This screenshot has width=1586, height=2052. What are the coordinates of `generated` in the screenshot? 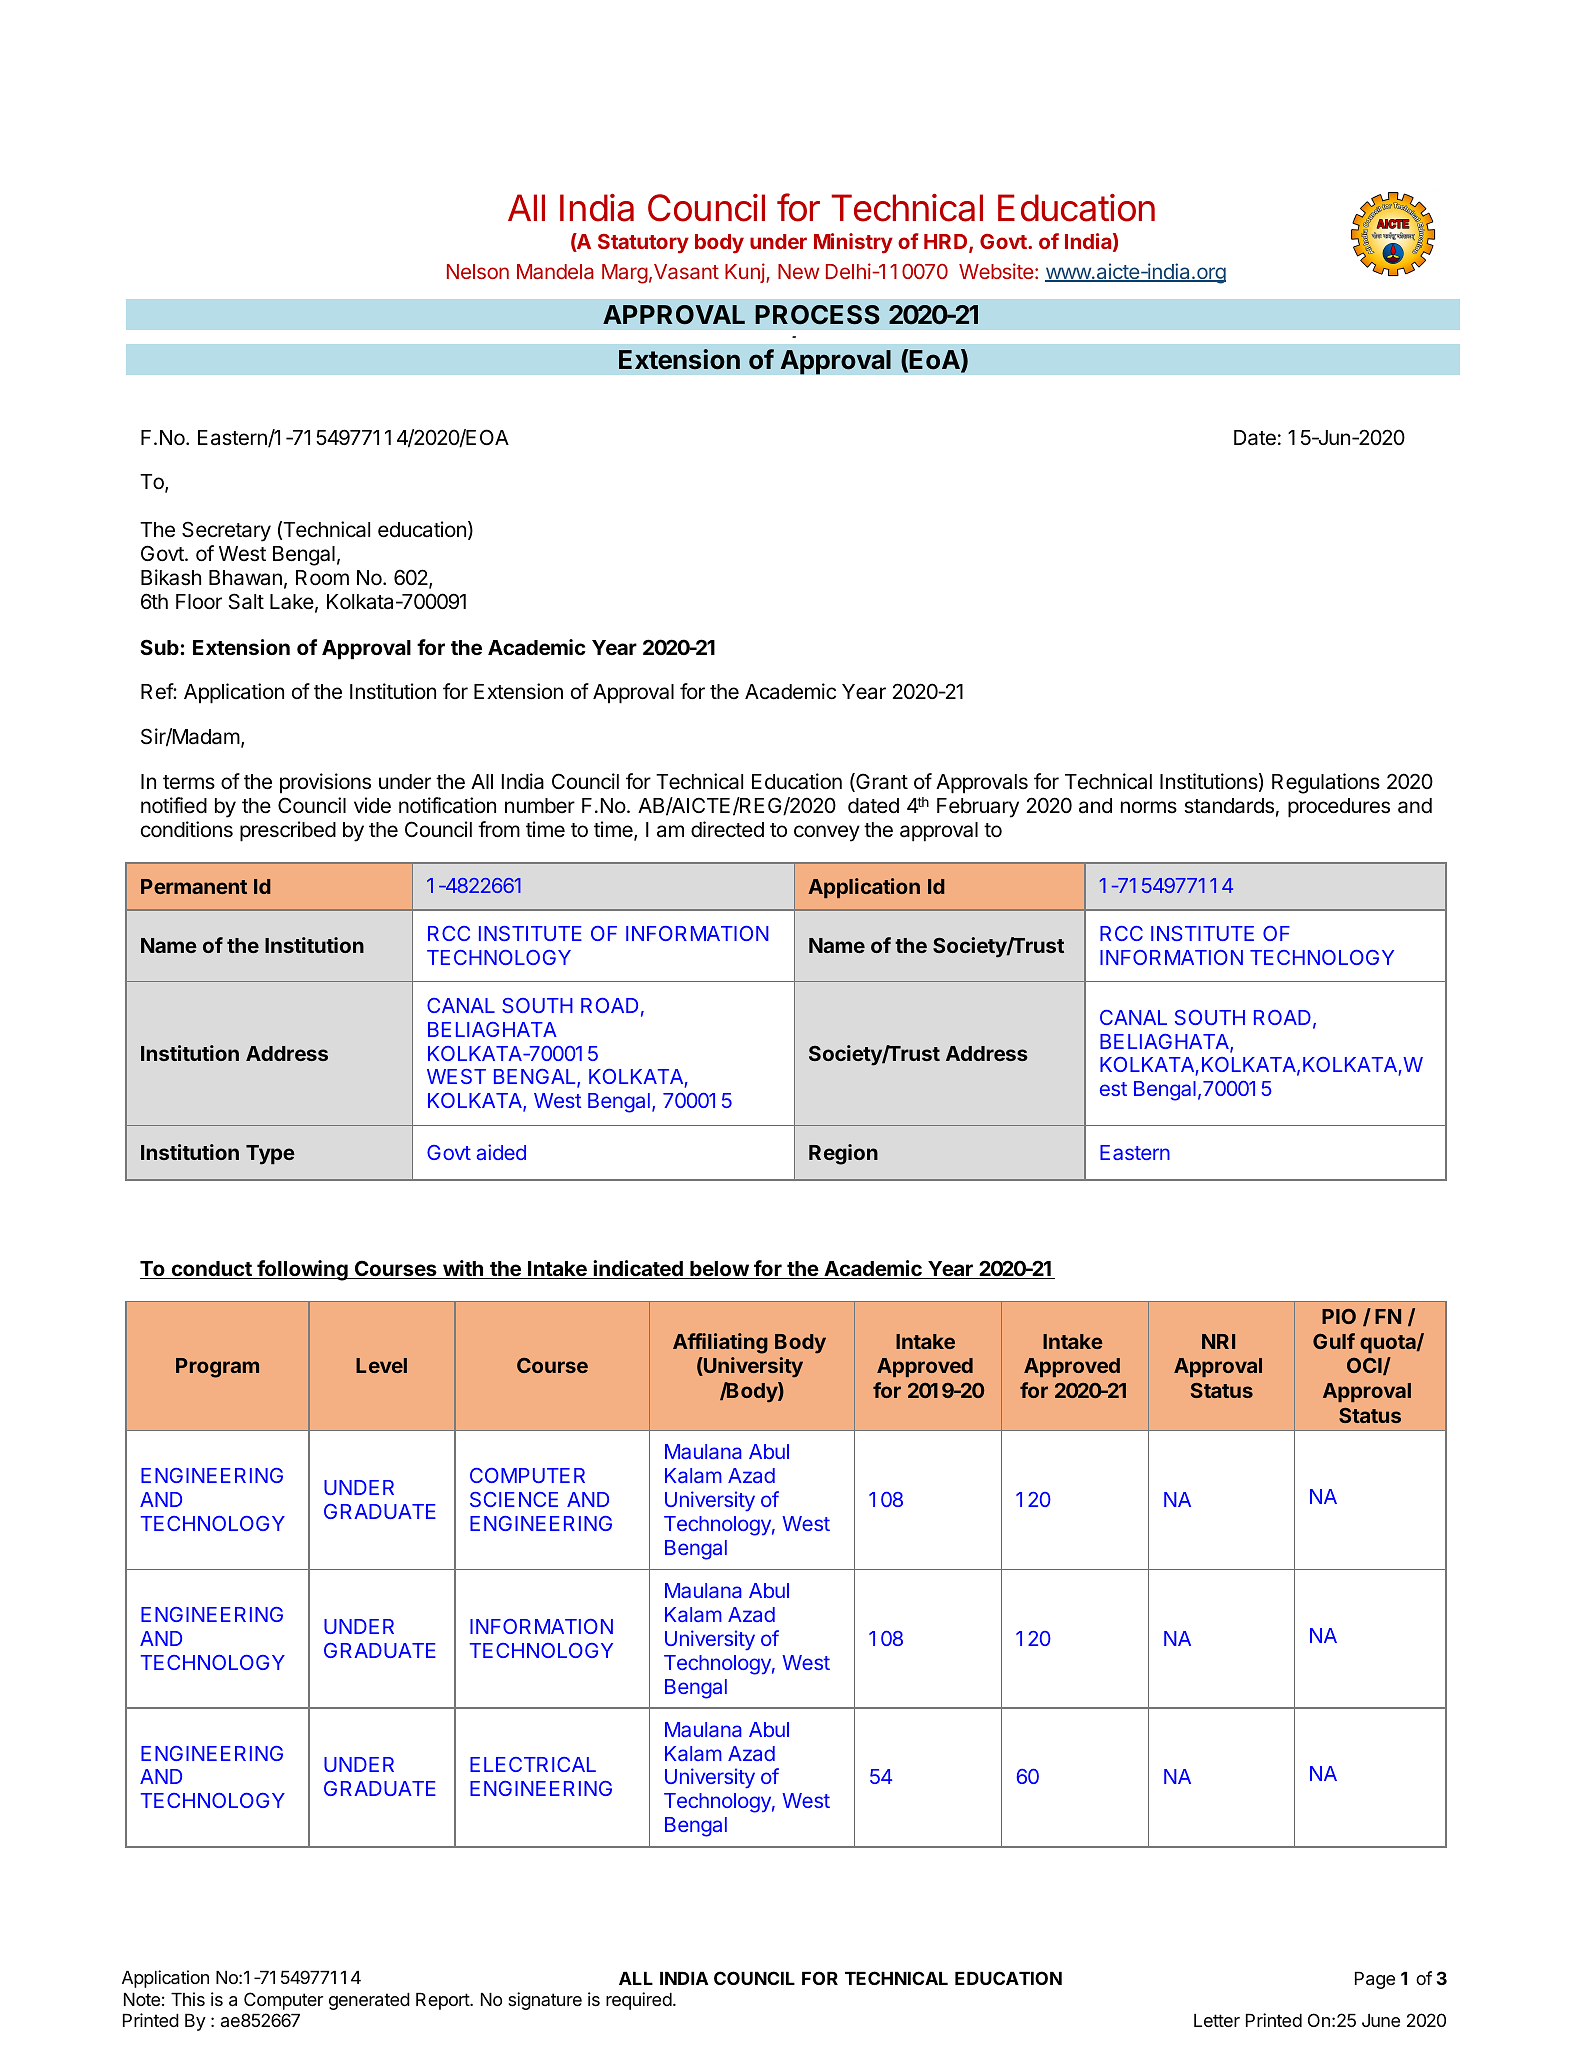 It's located at (369, 2001).
